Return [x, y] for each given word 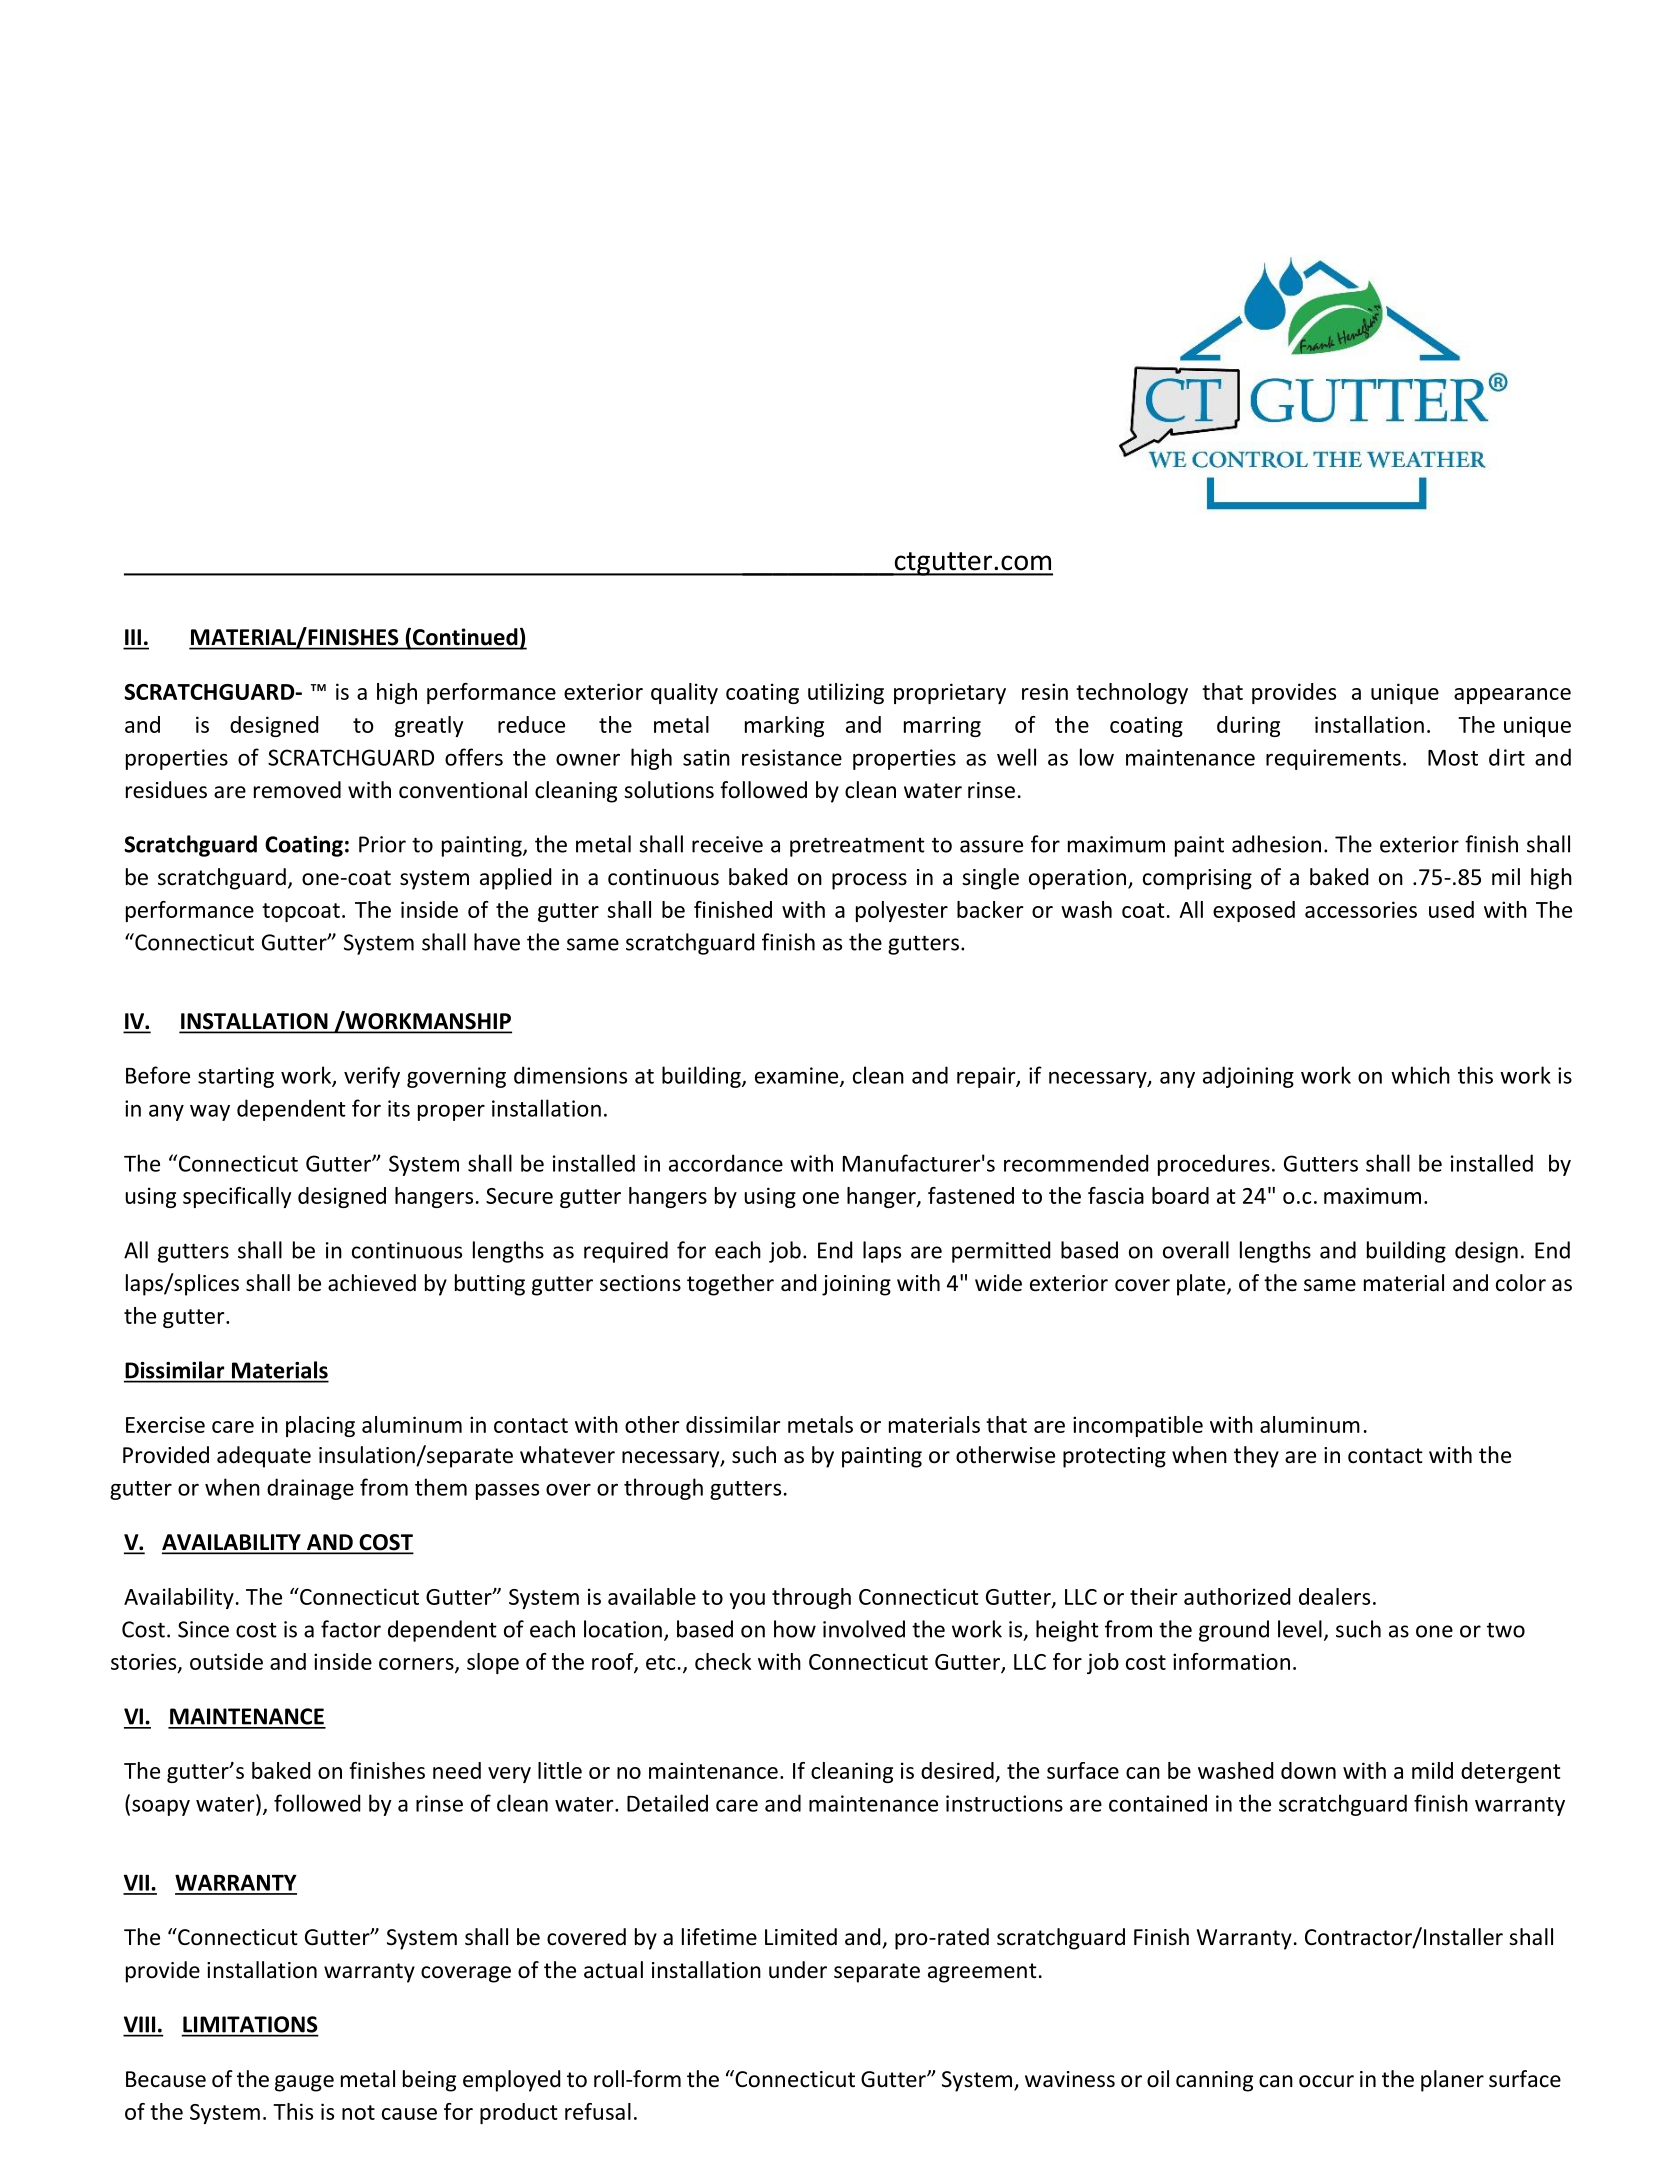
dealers [1334, 1596]
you [747, 1601]
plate [1202, 1285]
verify [372, 1077]
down [1308, 1770]
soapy [161, 1807]
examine [798, 1076]
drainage [310, 1489]
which [1420, 1075]
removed [297, 790]
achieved [372, 1283]
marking [784, 726]
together [730, 1285]
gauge [304, 2083]
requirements [1333, 759]
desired [958, 1772]
